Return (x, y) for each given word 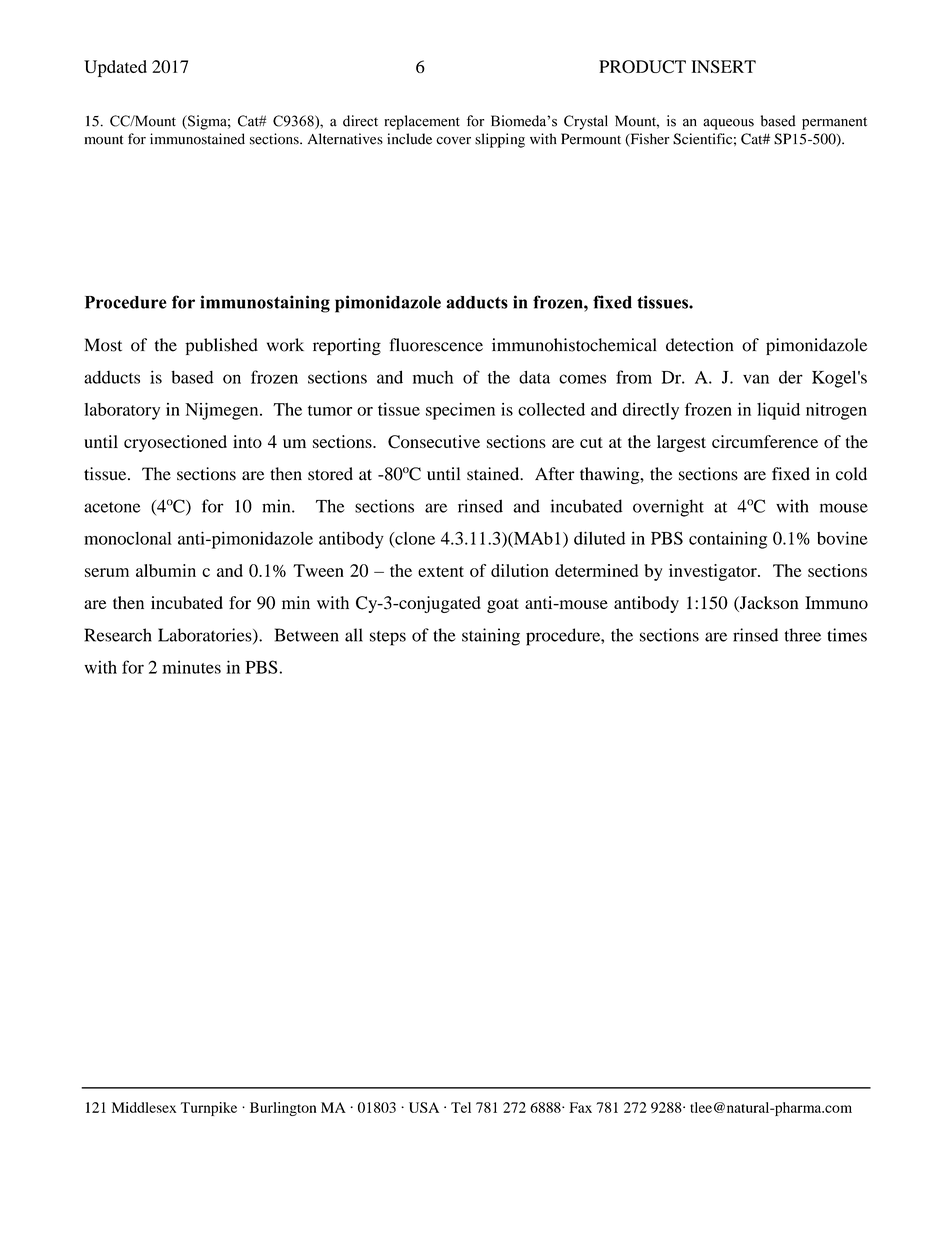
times (847, 635)
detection (700, 345)
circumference (765, 441)
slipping (500, 140)
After (555, 474)
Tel (461, 1107)
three (803, 635)
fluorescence (436, 345)
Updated (115, 68)
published (221, 346)
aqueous (728, 124)
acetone (112, 507)
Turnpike (209, 1109)
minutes (191, 667)
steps (388, 638)
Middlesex (144, 1107)
